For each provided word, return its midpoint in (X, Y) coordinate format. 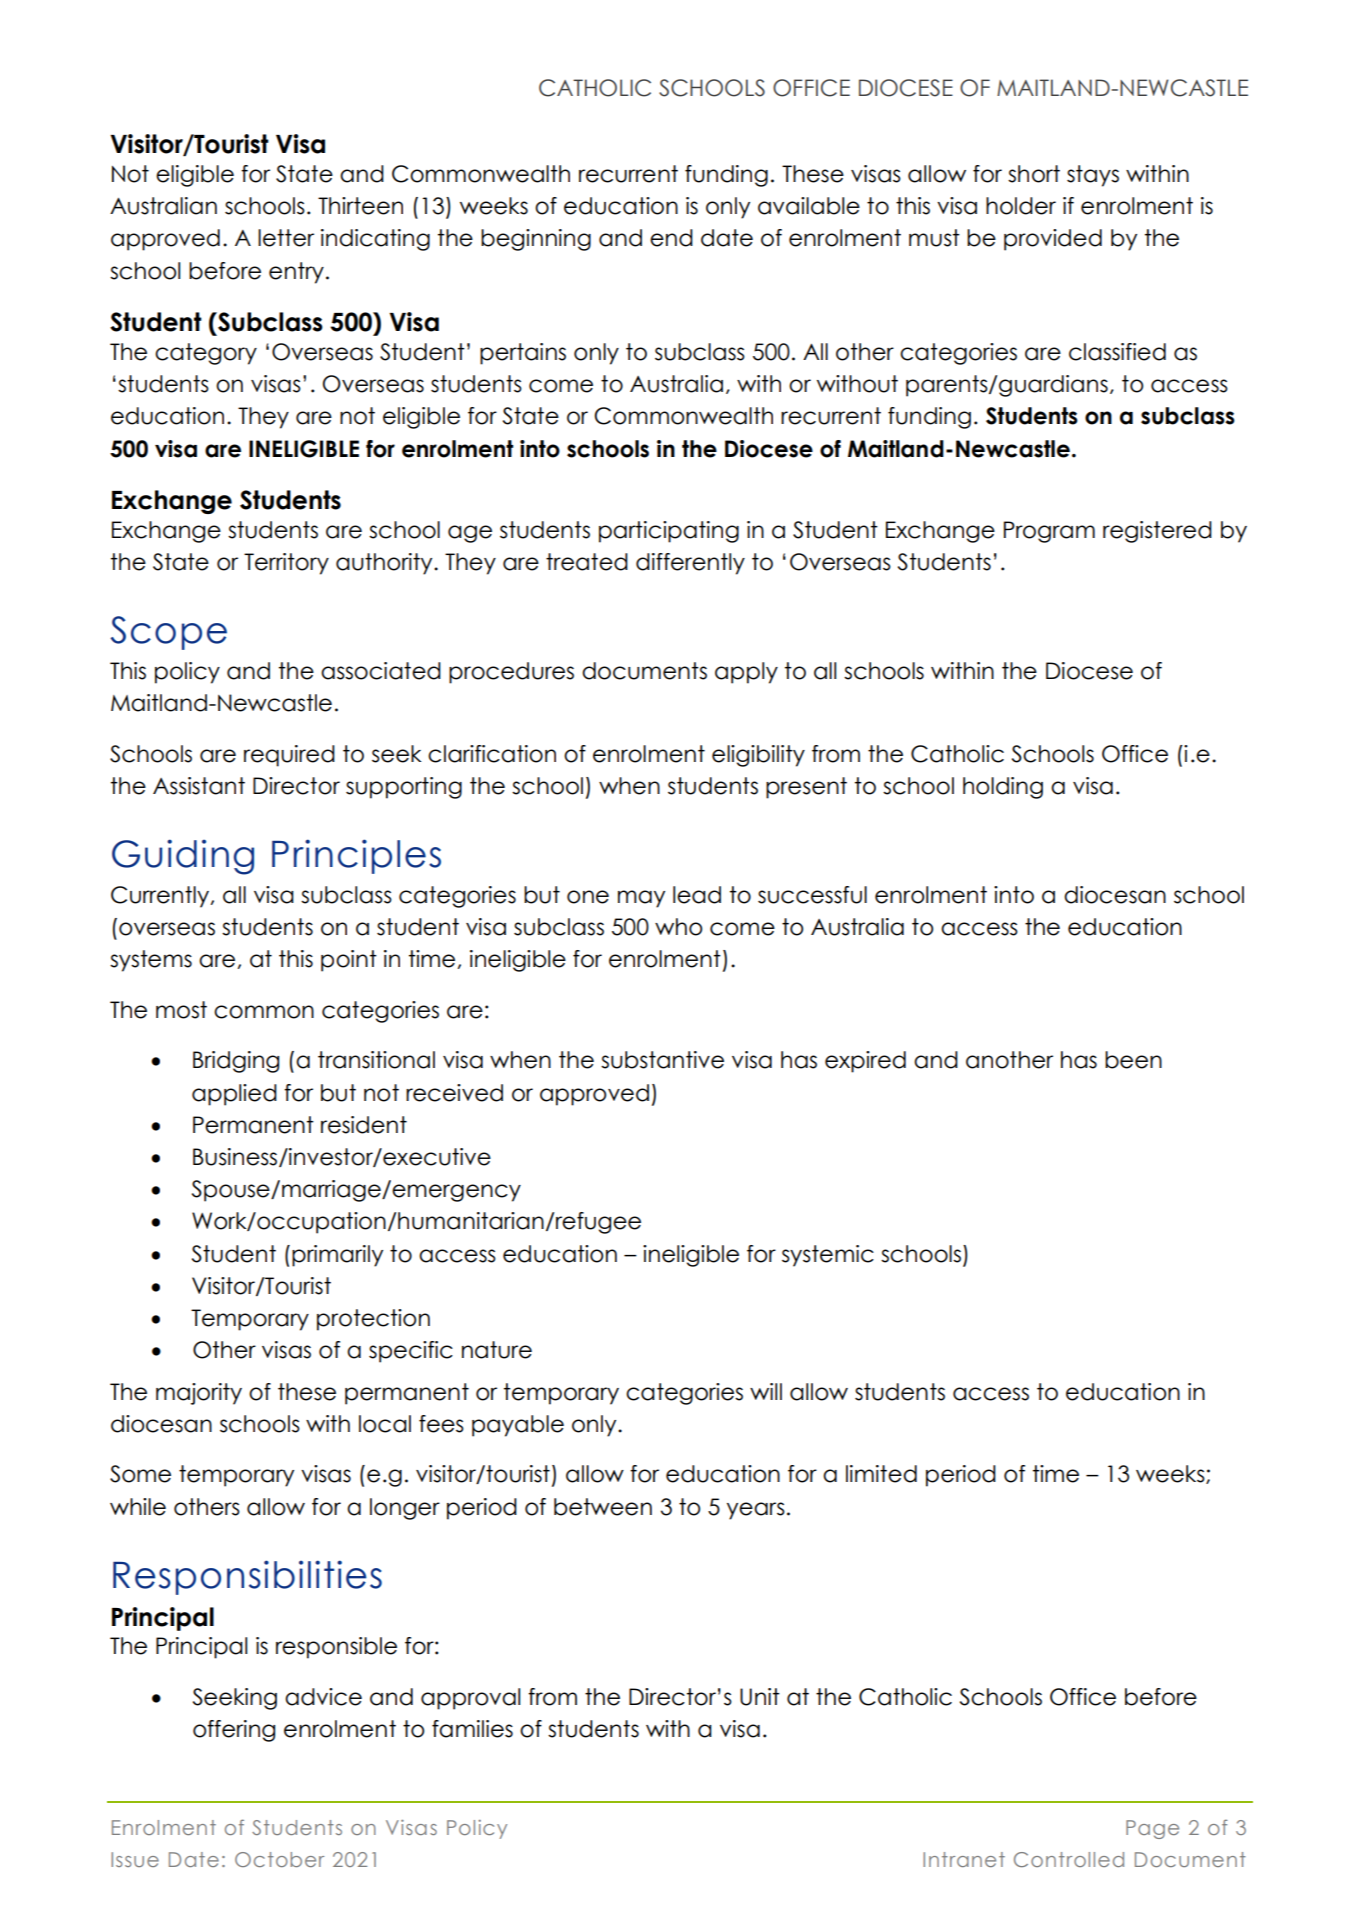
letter (286, 238)
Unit (760, 1697)
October (279, 1859)
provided (1053, 240)
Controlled (1069, 1859)
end (671, 238)
